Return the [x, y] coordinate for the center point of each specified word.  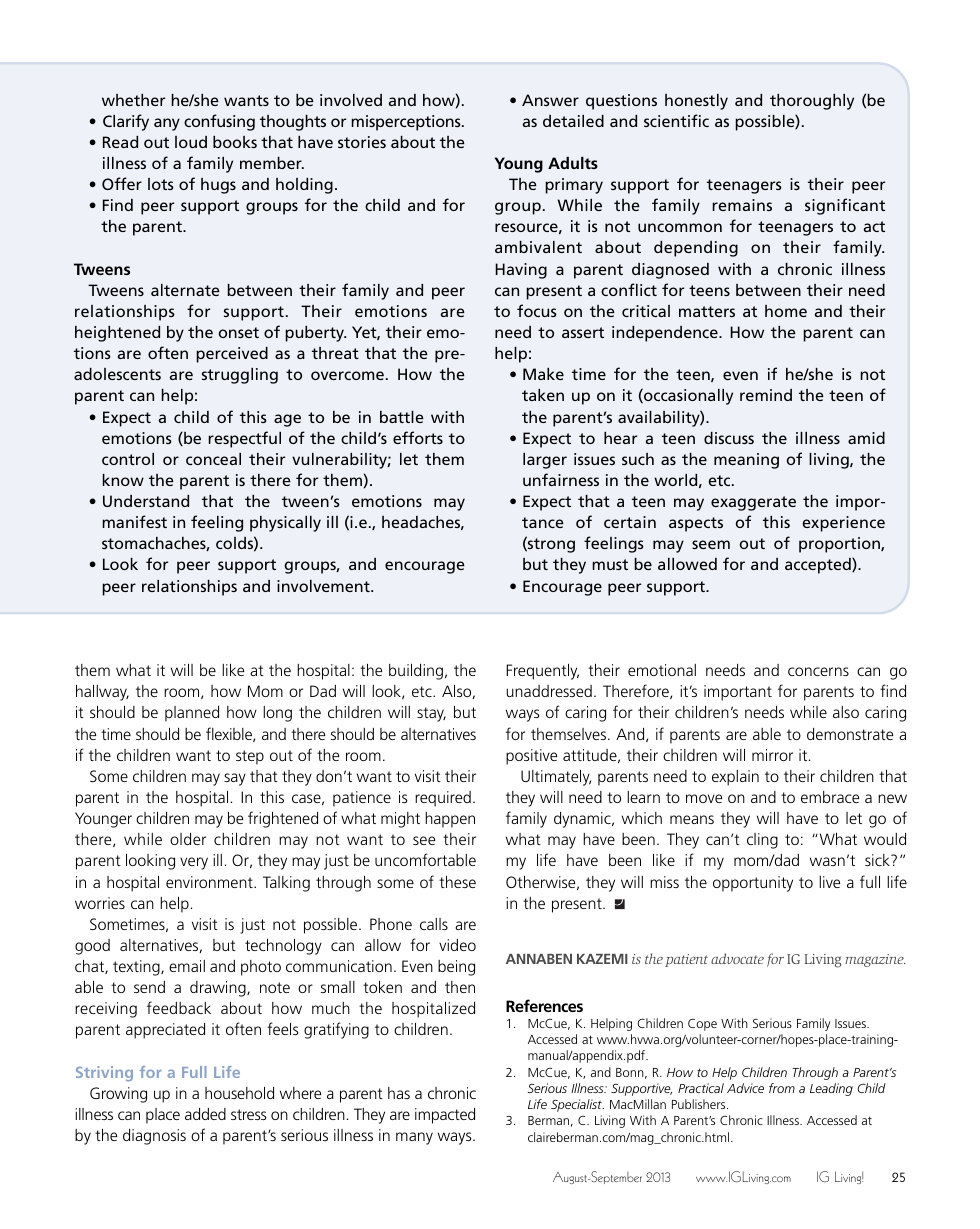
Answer [550, 100]
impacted [445, 1116]
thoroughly [812, 102]
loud [191, 142]
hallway [102, 693]
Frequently [542, 672]
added [205, 1114]
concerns [818, 671]
